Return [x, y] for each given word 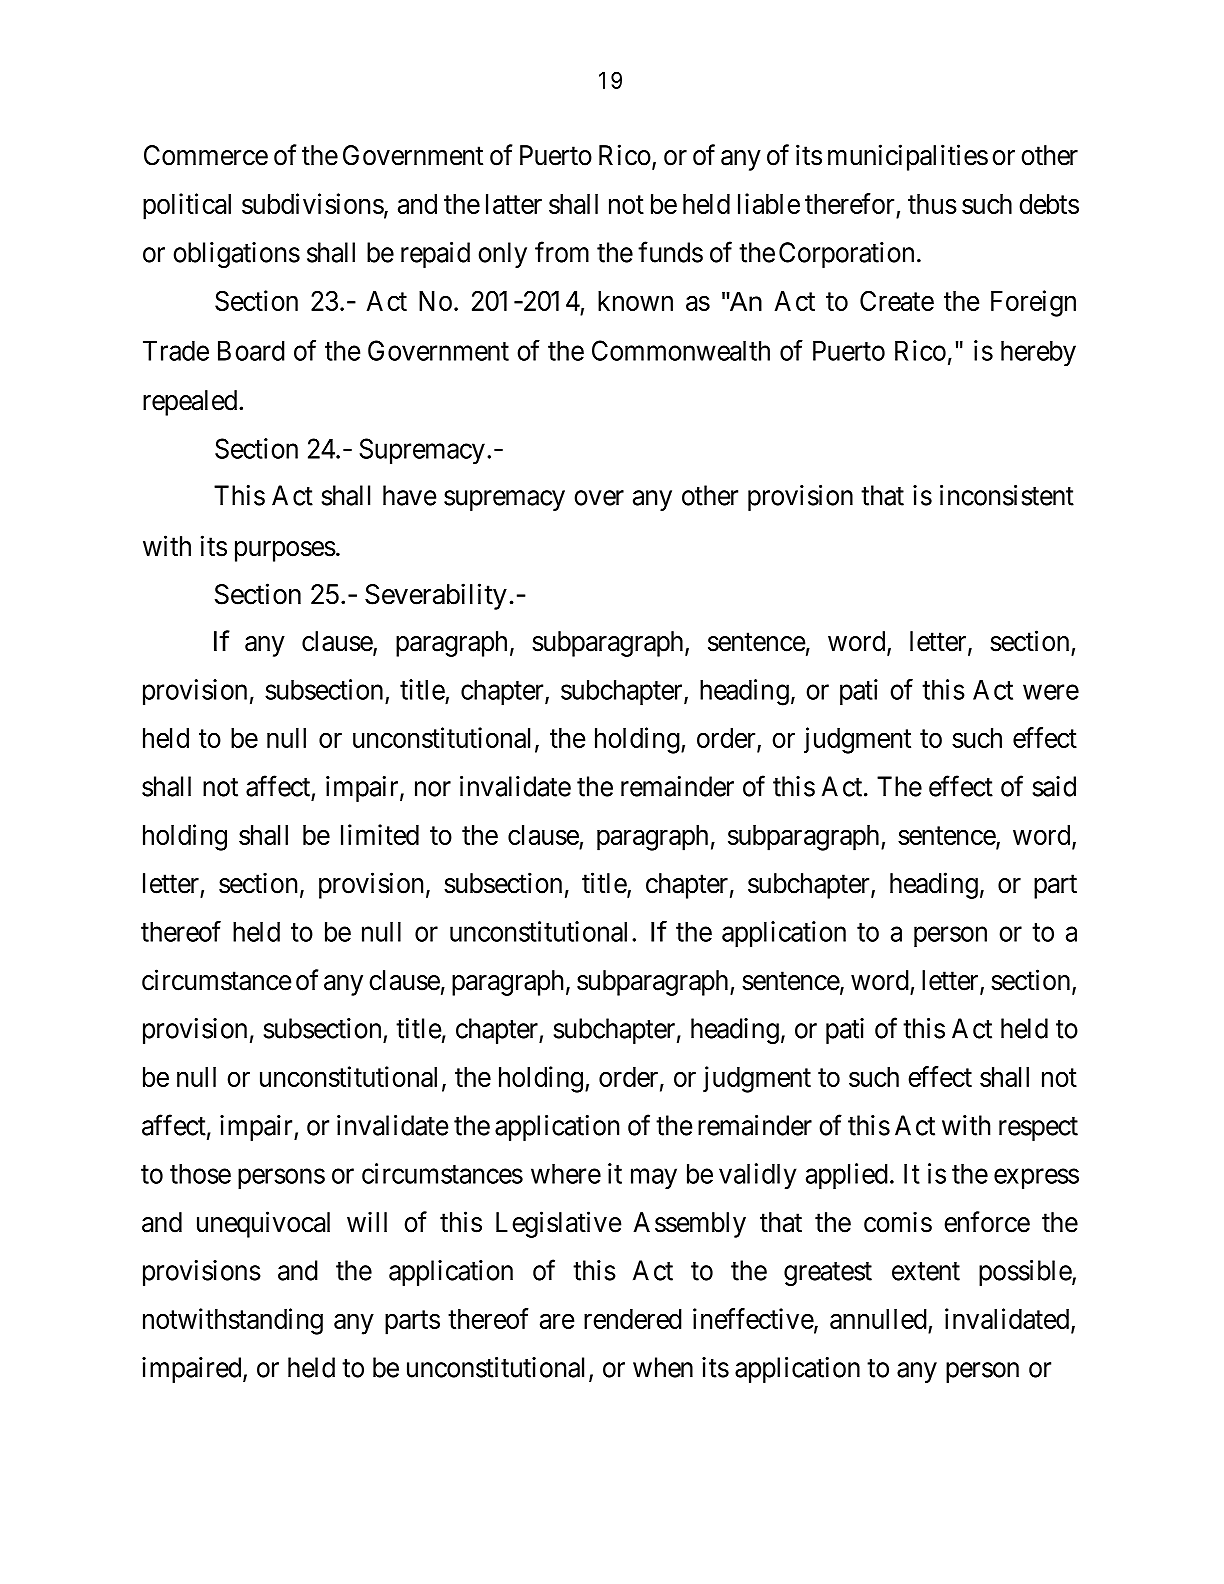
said [1054, 786]
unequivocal [263, 1224]
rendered [633, 1319]
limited [380, 834]
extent [926, 1271]
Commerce [206, 155]
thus [932, 204]
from [562, 252]
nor [433, 789]
